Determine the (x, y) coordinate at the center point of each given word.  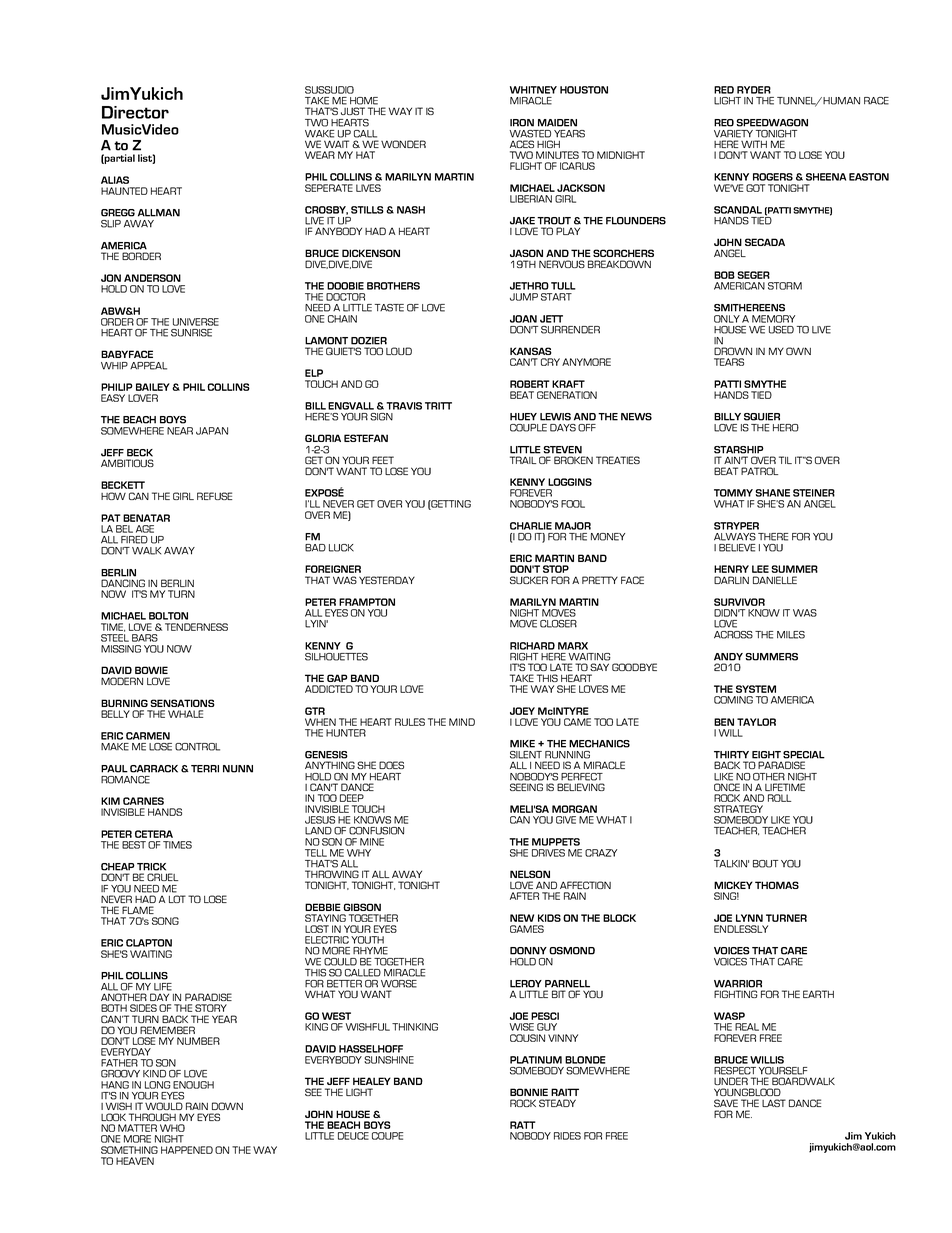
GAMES (527, 929)
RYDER (754, 90)
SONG (165, 921)
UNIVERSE (196, 322)
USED (781, 330)
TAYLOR (756, 722)
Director (135, 112)
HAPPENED (187, 1150)
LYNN (749, 918)
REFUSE (214, 496)
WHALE (185, 714)
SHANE (773, 493)
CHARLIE (531, 526)
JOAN (523, 319)
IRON (522, 123)
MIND (462, 722)
